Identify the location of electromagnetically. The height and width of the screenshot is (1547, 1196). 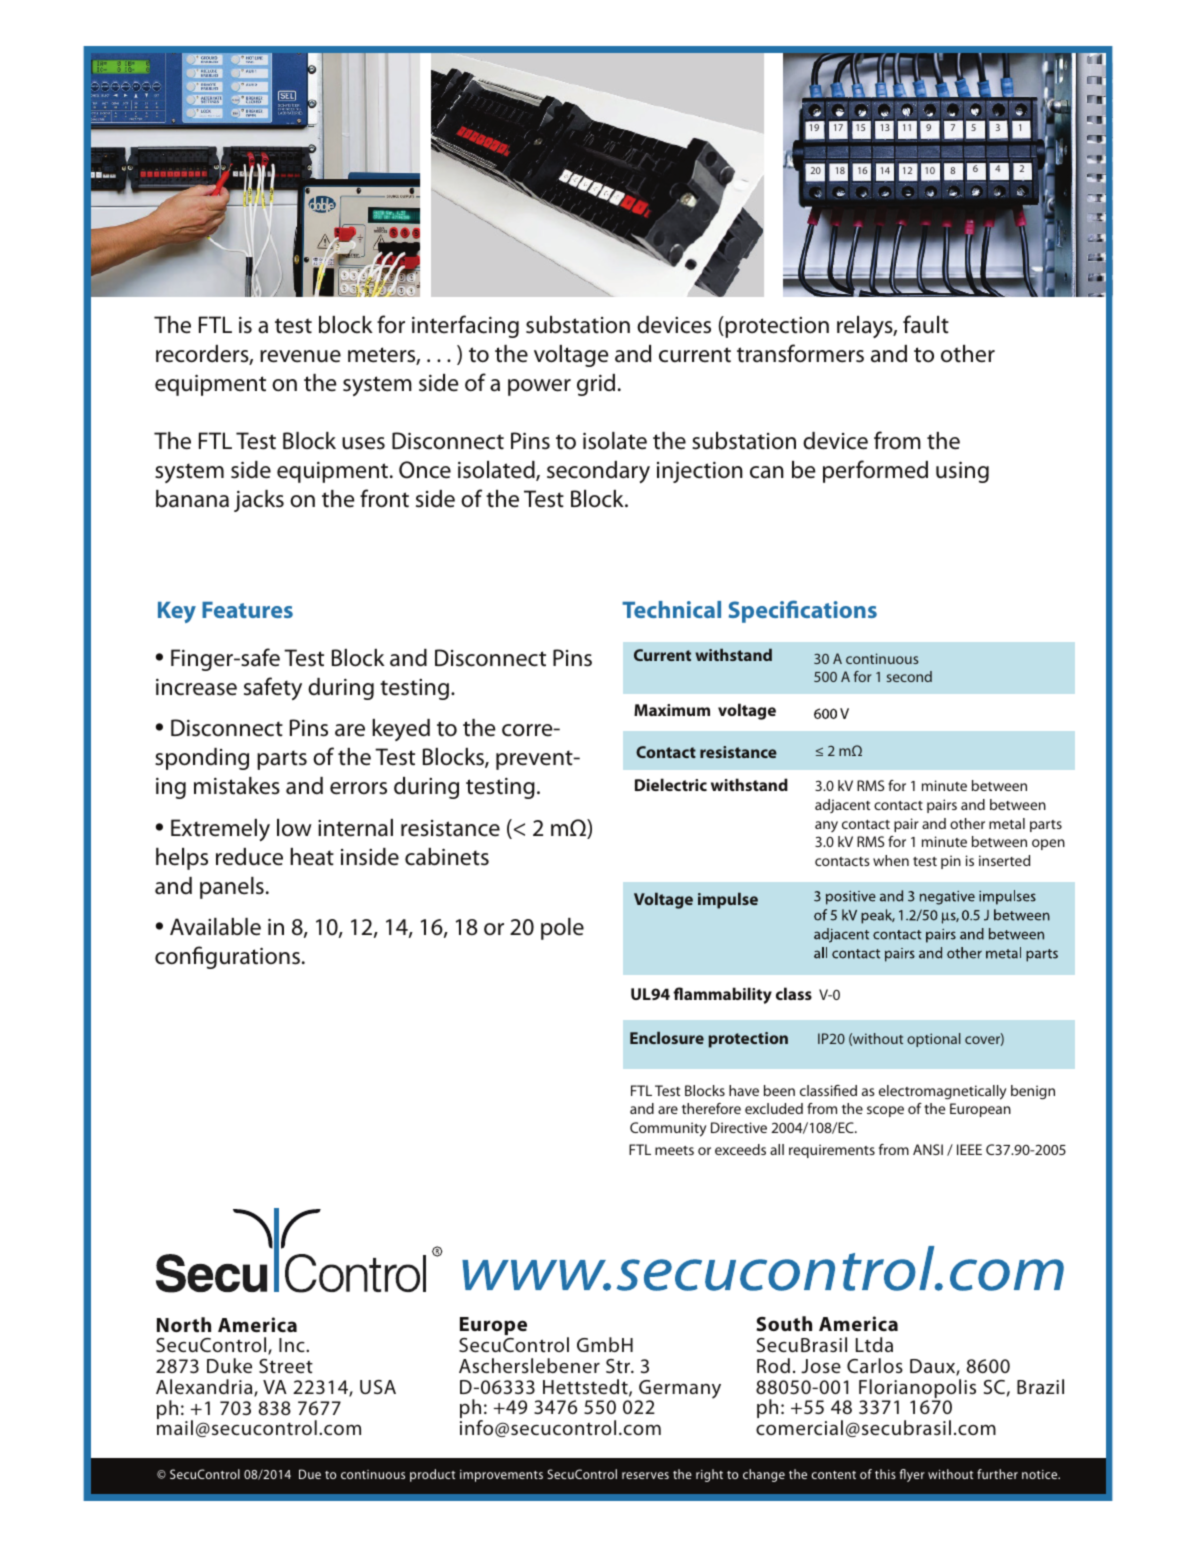
(942, 1092).
